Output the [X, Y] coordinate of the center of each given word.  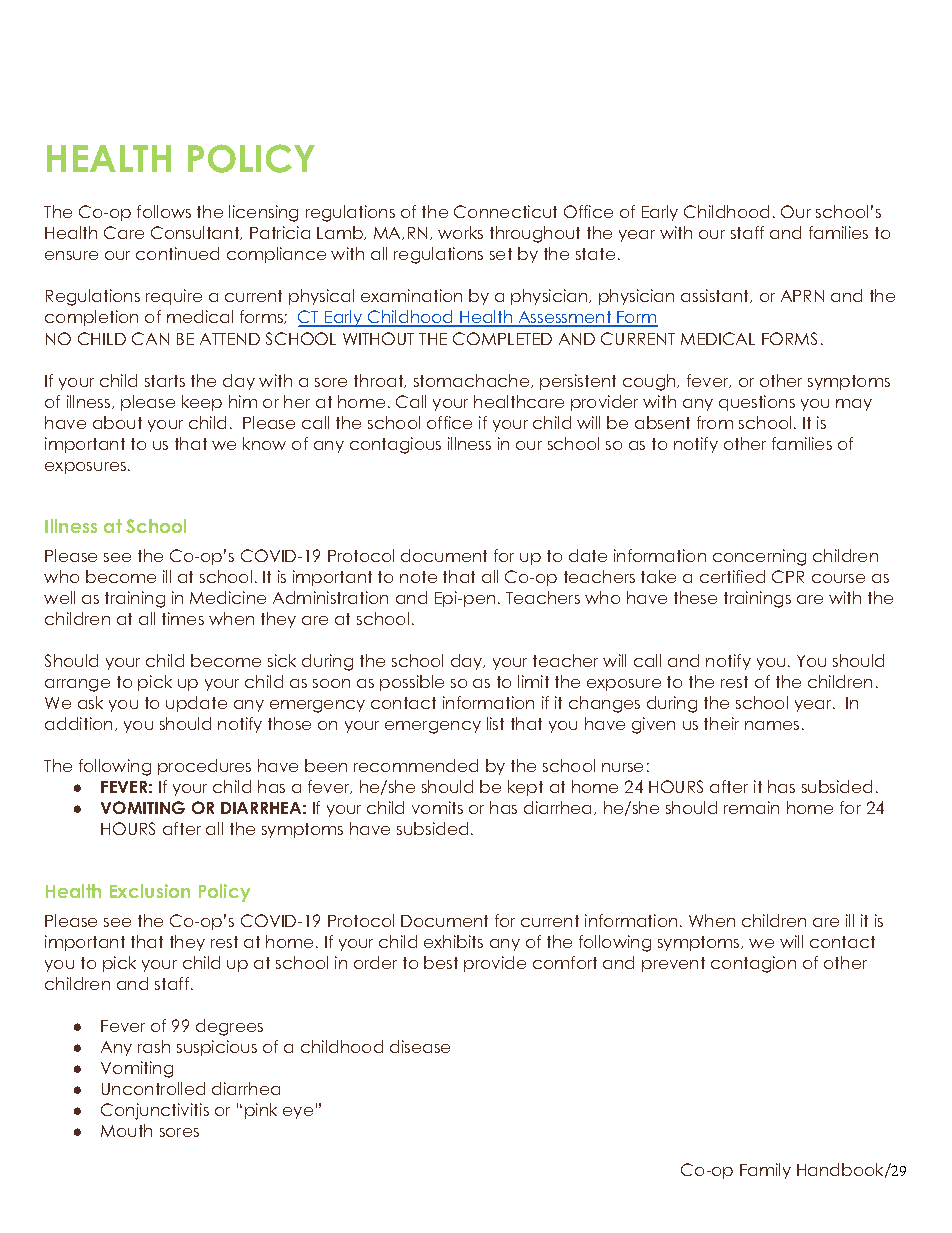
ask [90, 702]
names [772, 725]
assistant [716, 296]
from [715, 422]
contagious [395, 445]
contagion [753, 964]
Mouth [126, 1130]
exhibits [453, 941]
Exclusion [150, 891]
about [117, 422]
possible [412, 683]
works [460, 232]
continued [177, 253]
